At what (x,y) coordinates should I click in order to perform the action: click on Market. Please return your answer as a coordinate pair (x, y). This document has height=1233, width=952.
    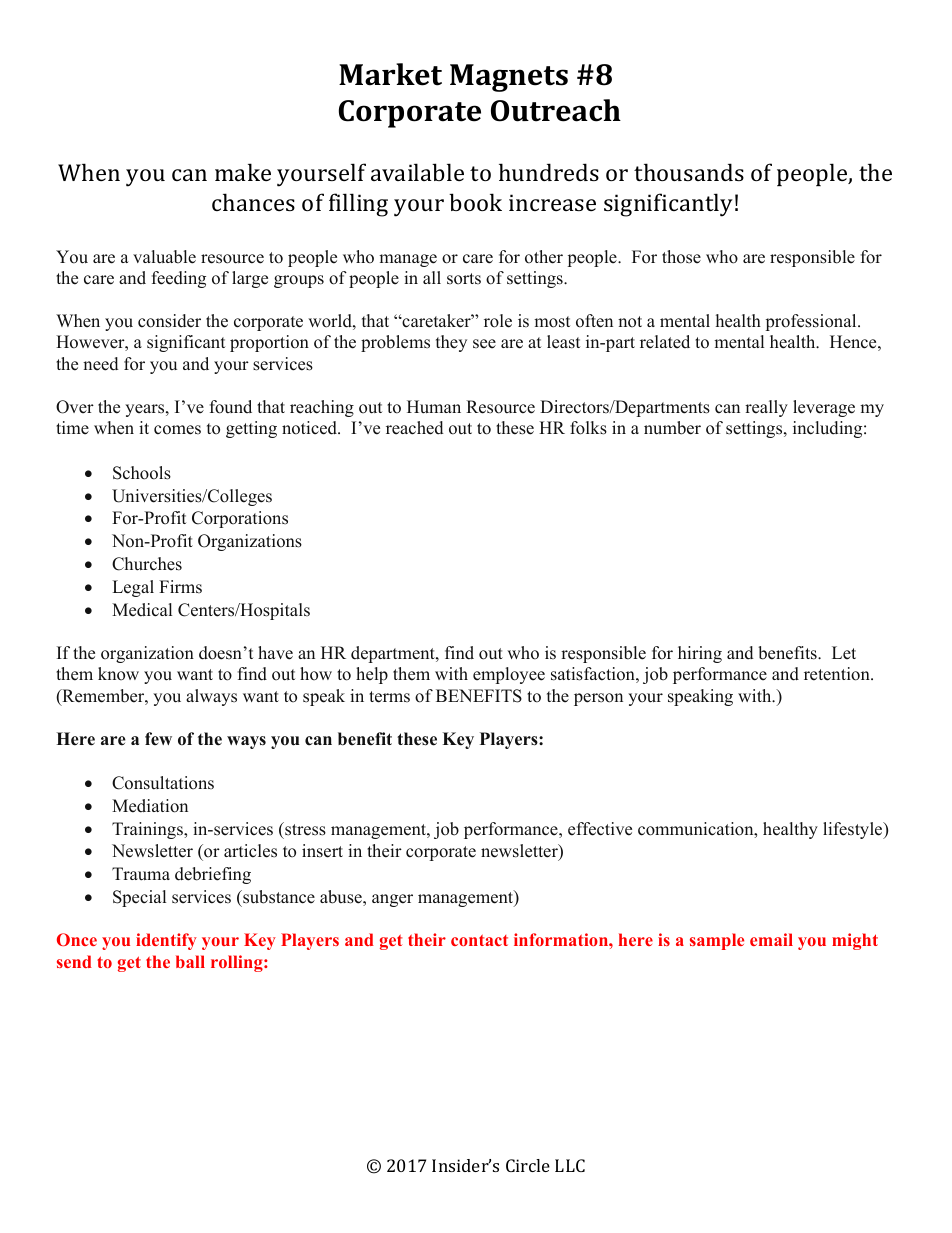
    Looking at the image, I should click on (390, 74).
